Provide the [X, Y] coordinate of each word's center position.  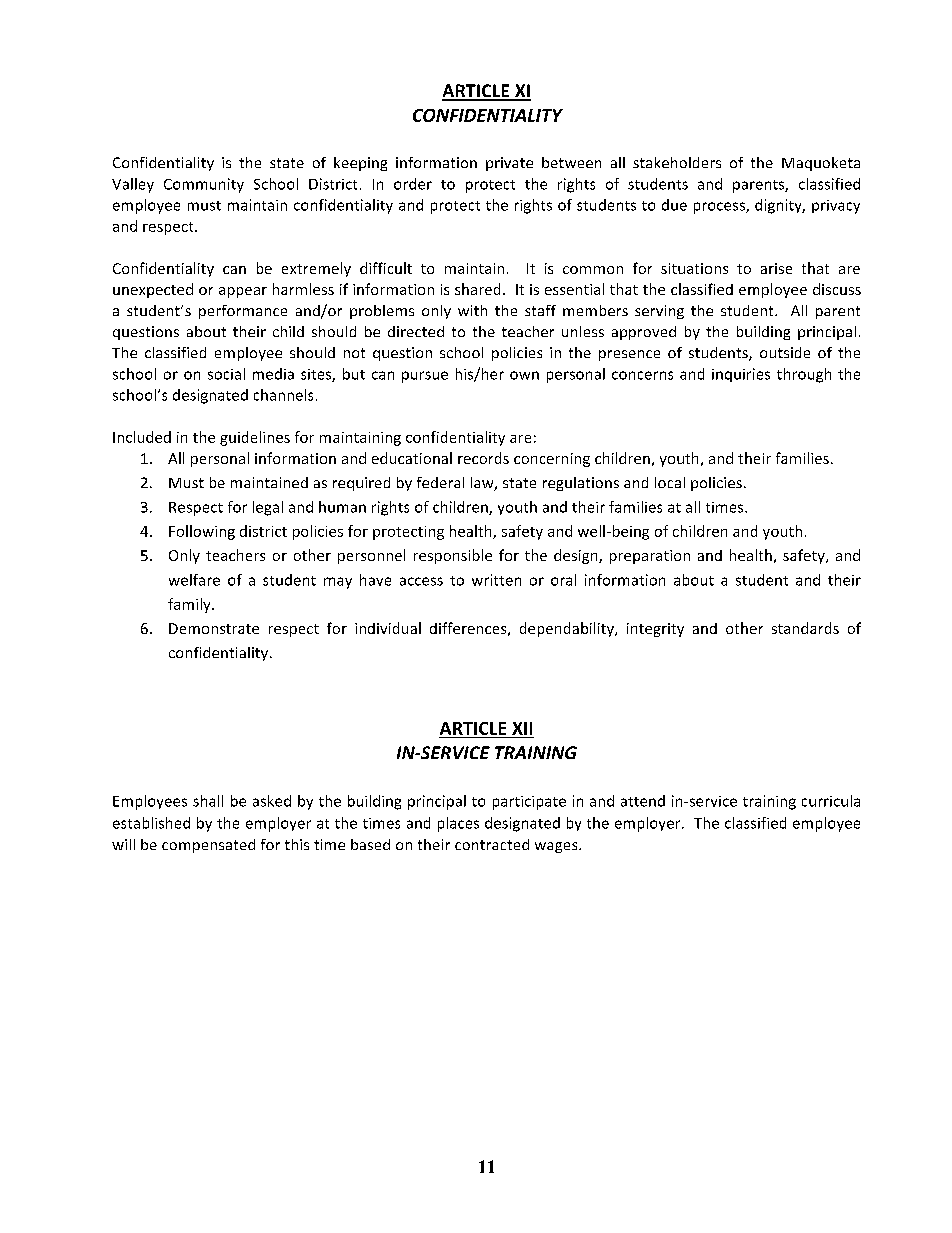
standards [805, 628]
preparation [650, 557]
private [509, 164]
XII [522, 728]
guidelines [255, 438]
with [472, 310]
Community [204, 185]
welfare [194, 580]
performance [243, 312]
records [483, 458]
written [496, 580]
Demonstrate [214, 628]
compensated [208, 846]
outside [785, 352]
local [670, 482]
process [720, 208]
